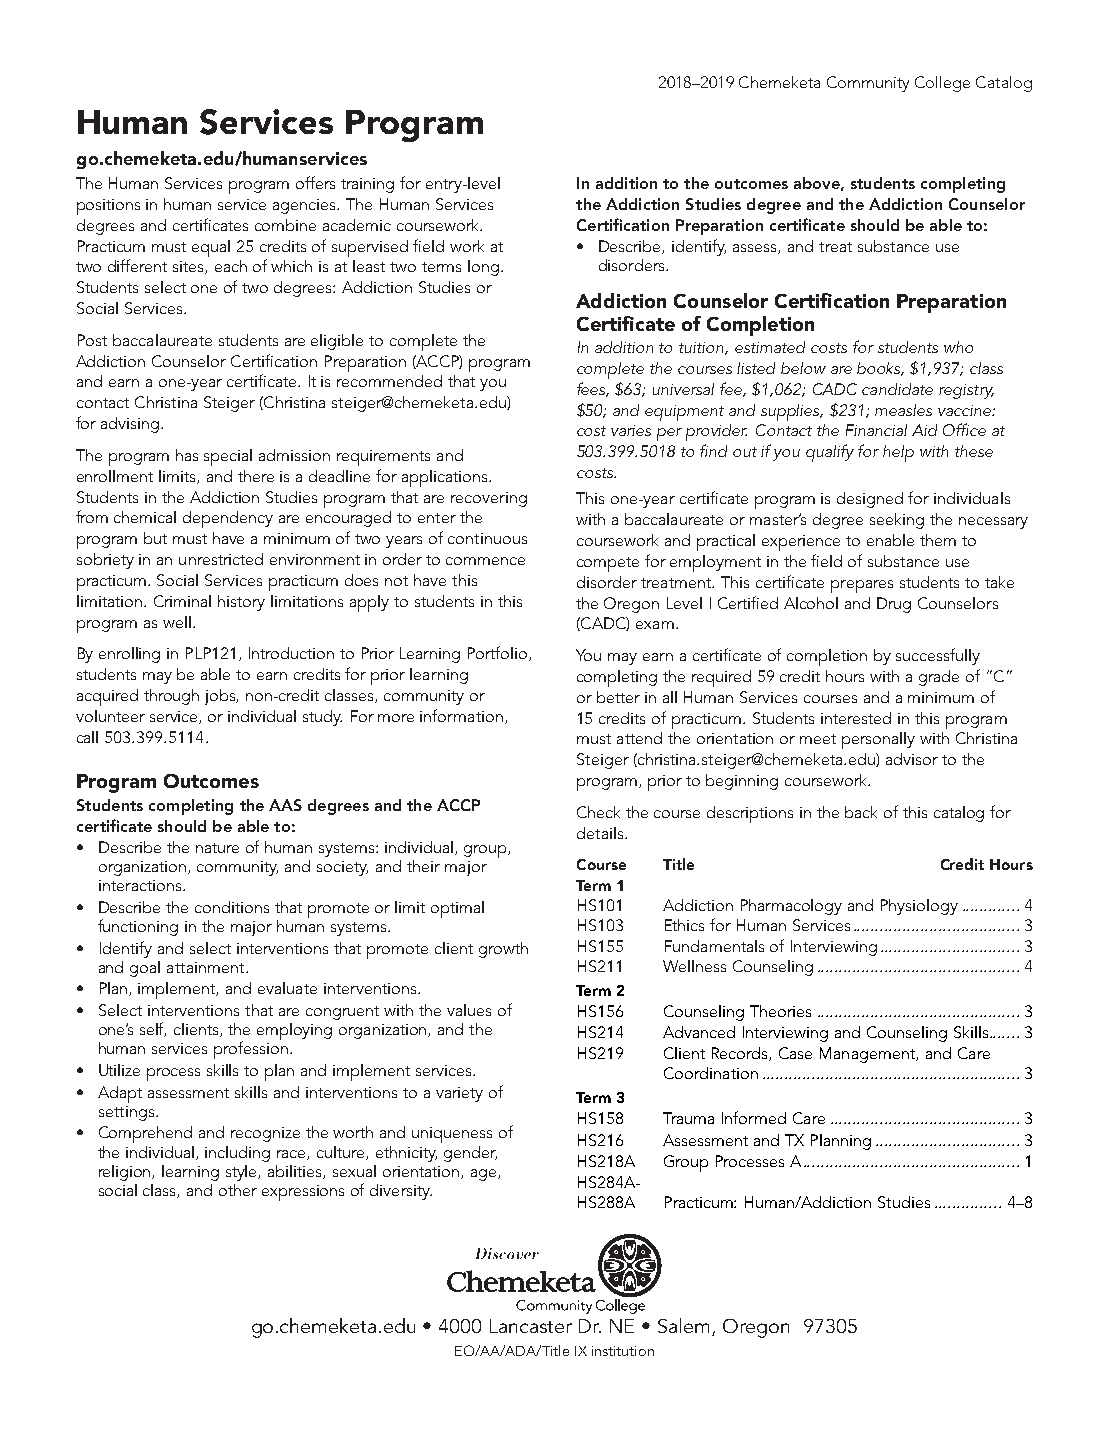  I want to click on interested, so click(856, 718).
